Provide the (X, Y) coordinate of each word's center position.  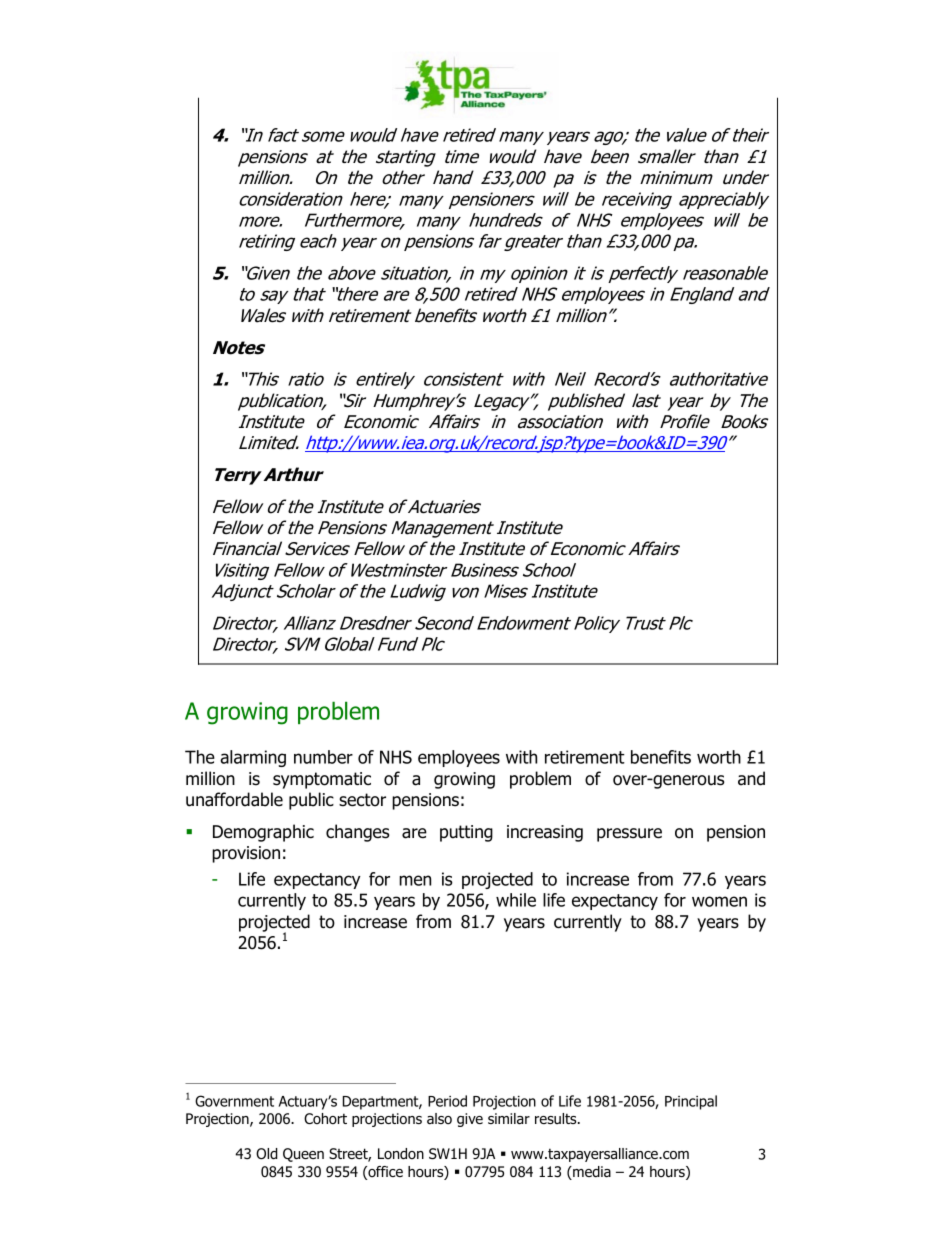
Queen (303, 1155)
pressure (629, 835)
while (516, 900)
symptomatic (322, 780)
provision (246, 854)
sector (362, 800)
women (719, 901)
